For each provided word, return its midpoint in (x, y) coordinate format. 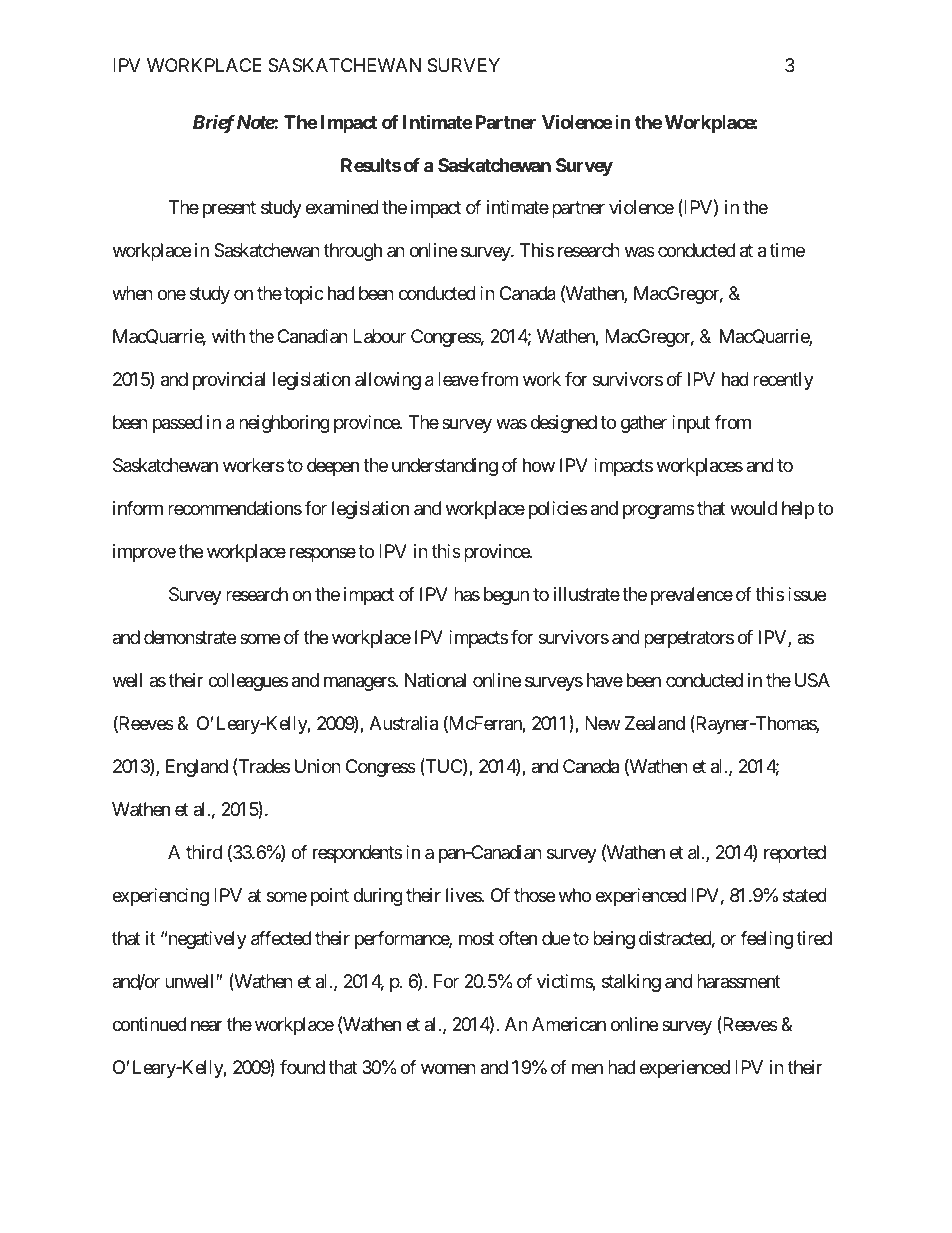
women (448, 1068)
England (197, 768)
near (207, 1025)
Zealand (655, 723)
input (691, 424)
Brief (214, 123)
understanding (445, 467)
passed (177, 424)
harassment (739, 981)
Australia (403, 723)
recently (783, 381)
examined (342, 207)
